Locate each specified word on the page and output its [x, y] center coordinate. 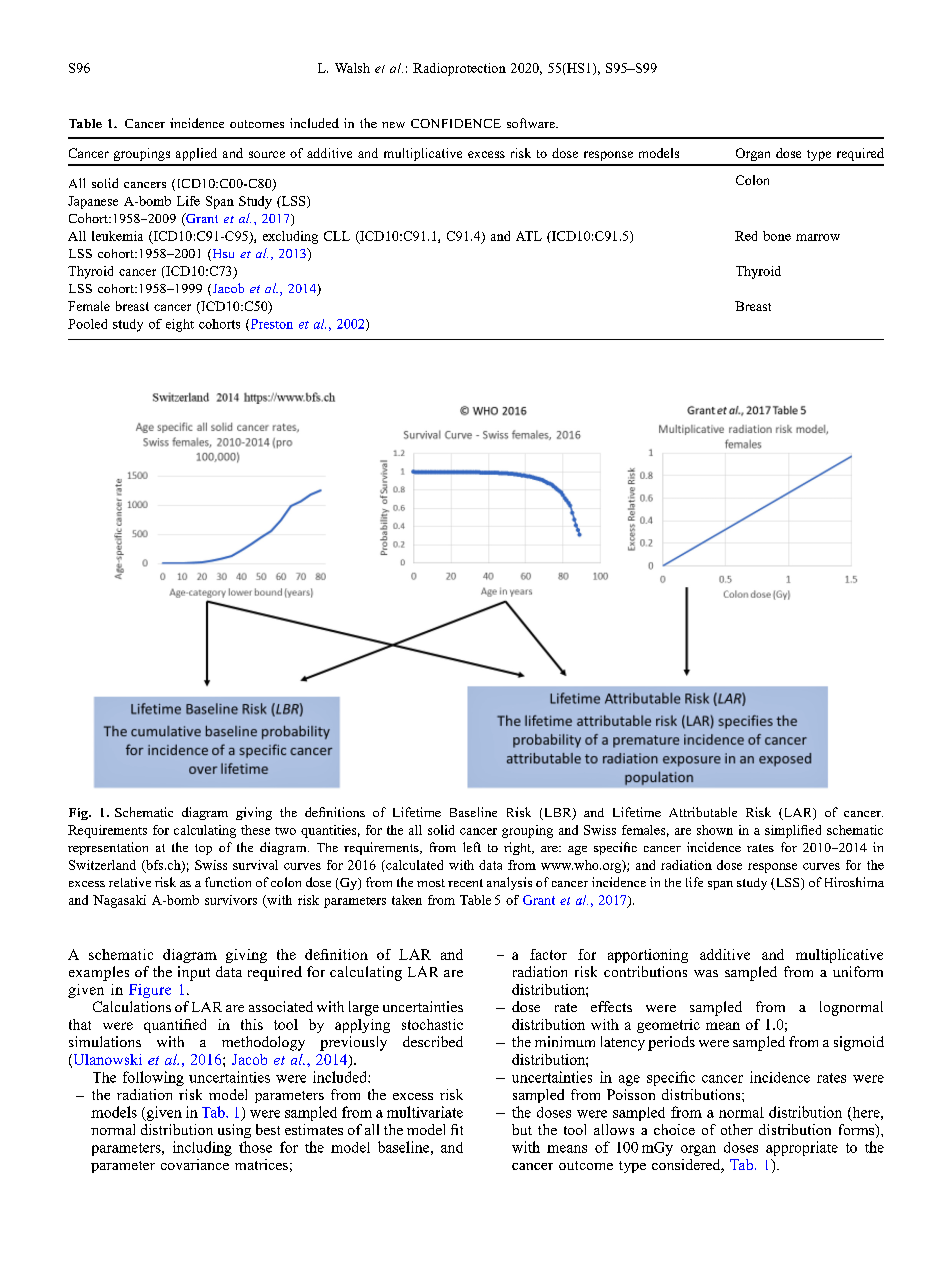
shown [715, 830]
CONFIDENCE [456, 123]
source [267, 154]
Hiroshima [854, 882]
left [472, 847]
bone [777, 236]
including [202, 1148]
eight [180, 325]
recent [465, 883]
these [255, 830]
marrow [818, 237]
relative [130, 882]
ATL [529, 236]
